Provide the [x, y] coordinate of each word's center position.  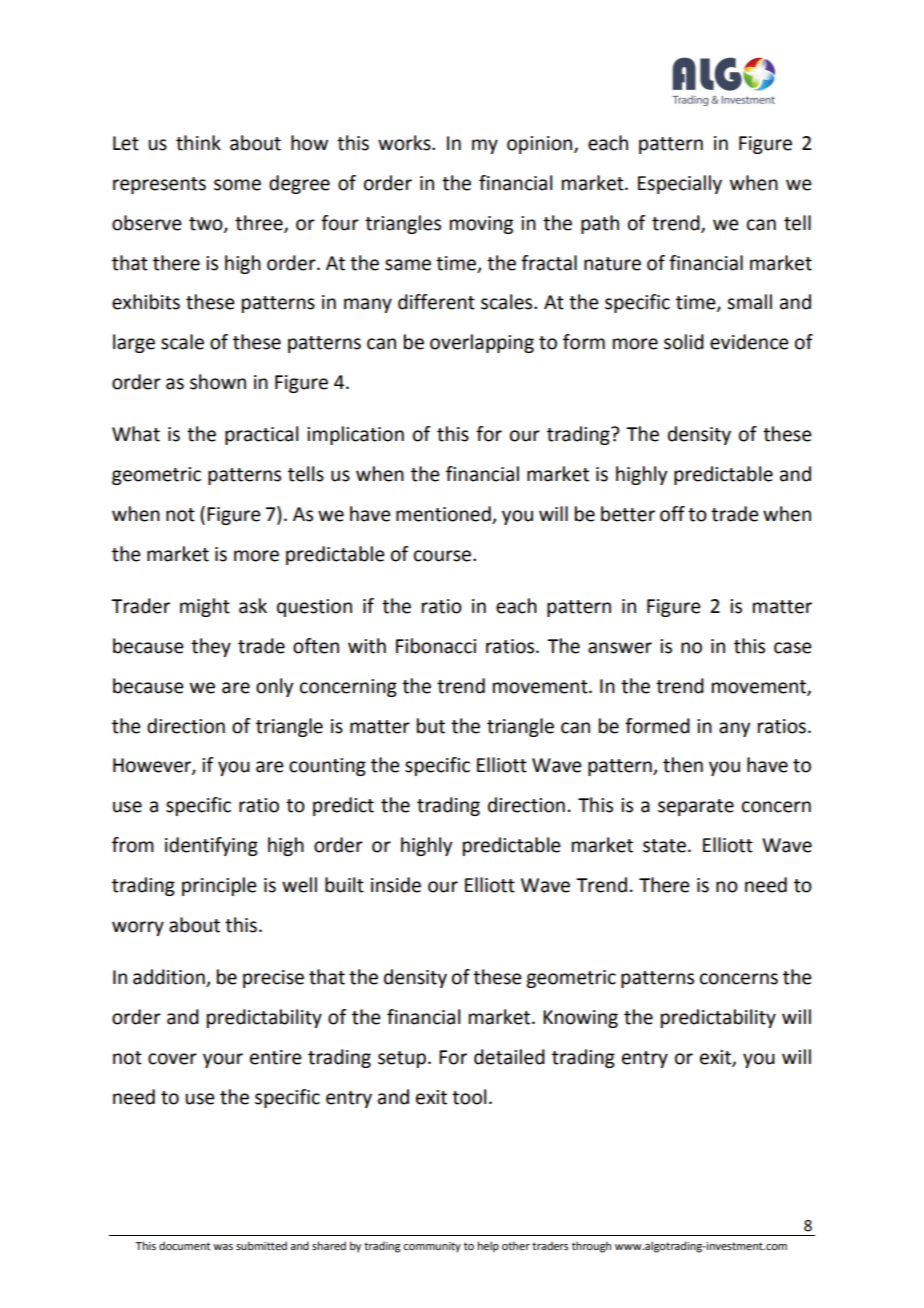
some [237, 185]
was [223, 1247]
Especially [680, 184]
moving [481, 225]
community [432, 1247]
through [591, 1247]
